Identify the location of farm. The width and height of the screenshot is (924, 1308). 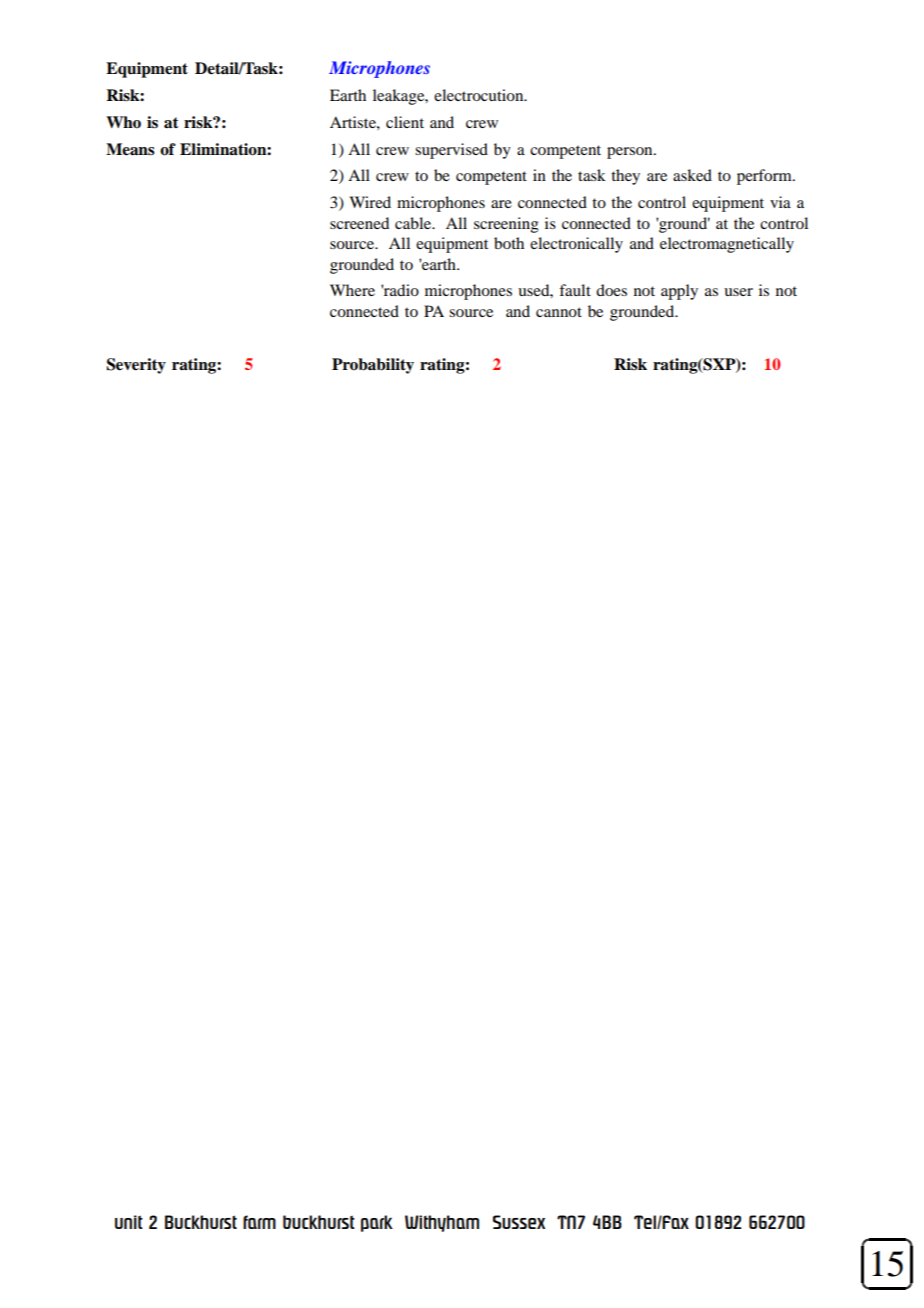
(259, 1222).
